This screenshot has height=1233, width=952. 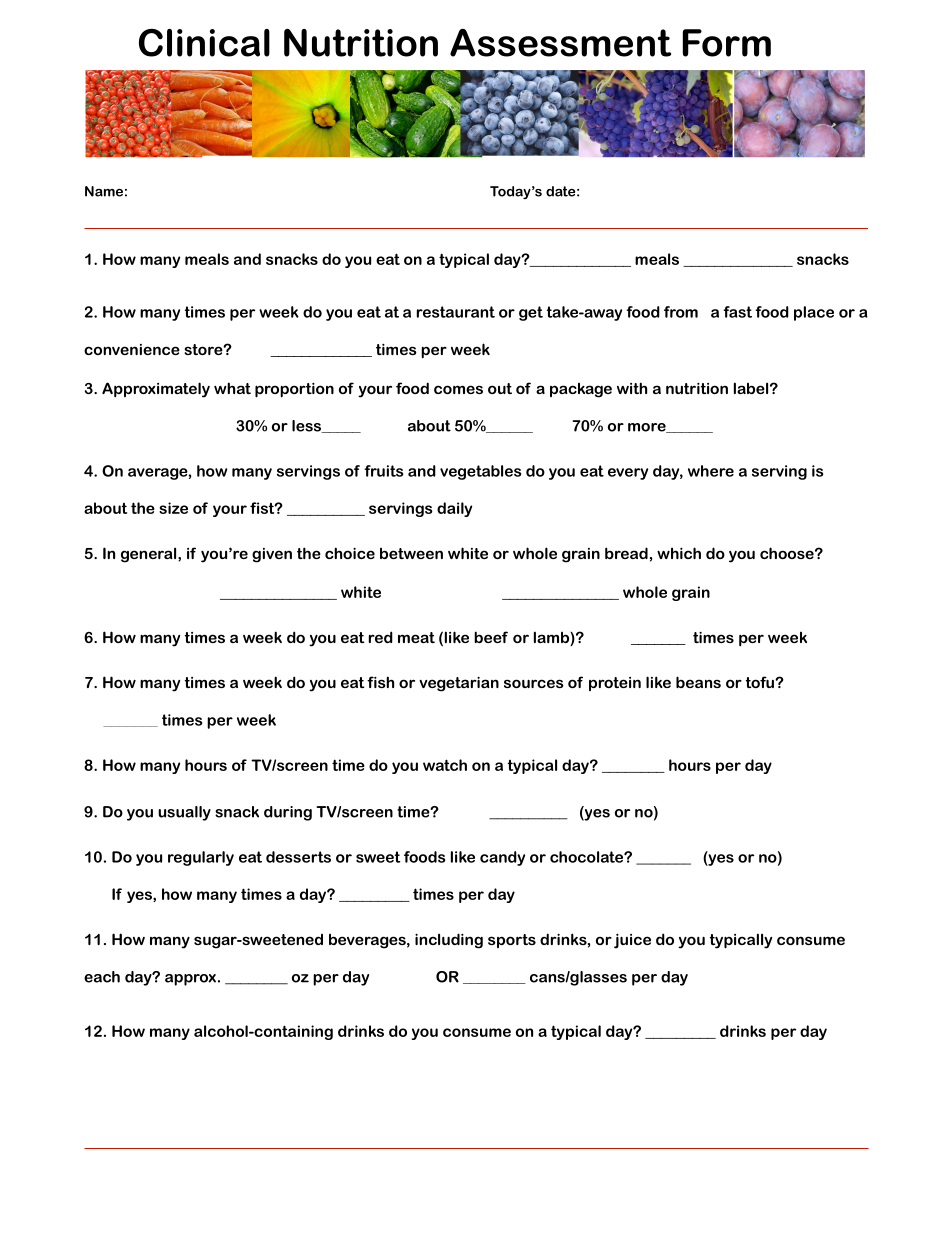 What do you see at coordinates (150, 555) in the screenshot?
I see `general` at bounding box center [150, 555].
